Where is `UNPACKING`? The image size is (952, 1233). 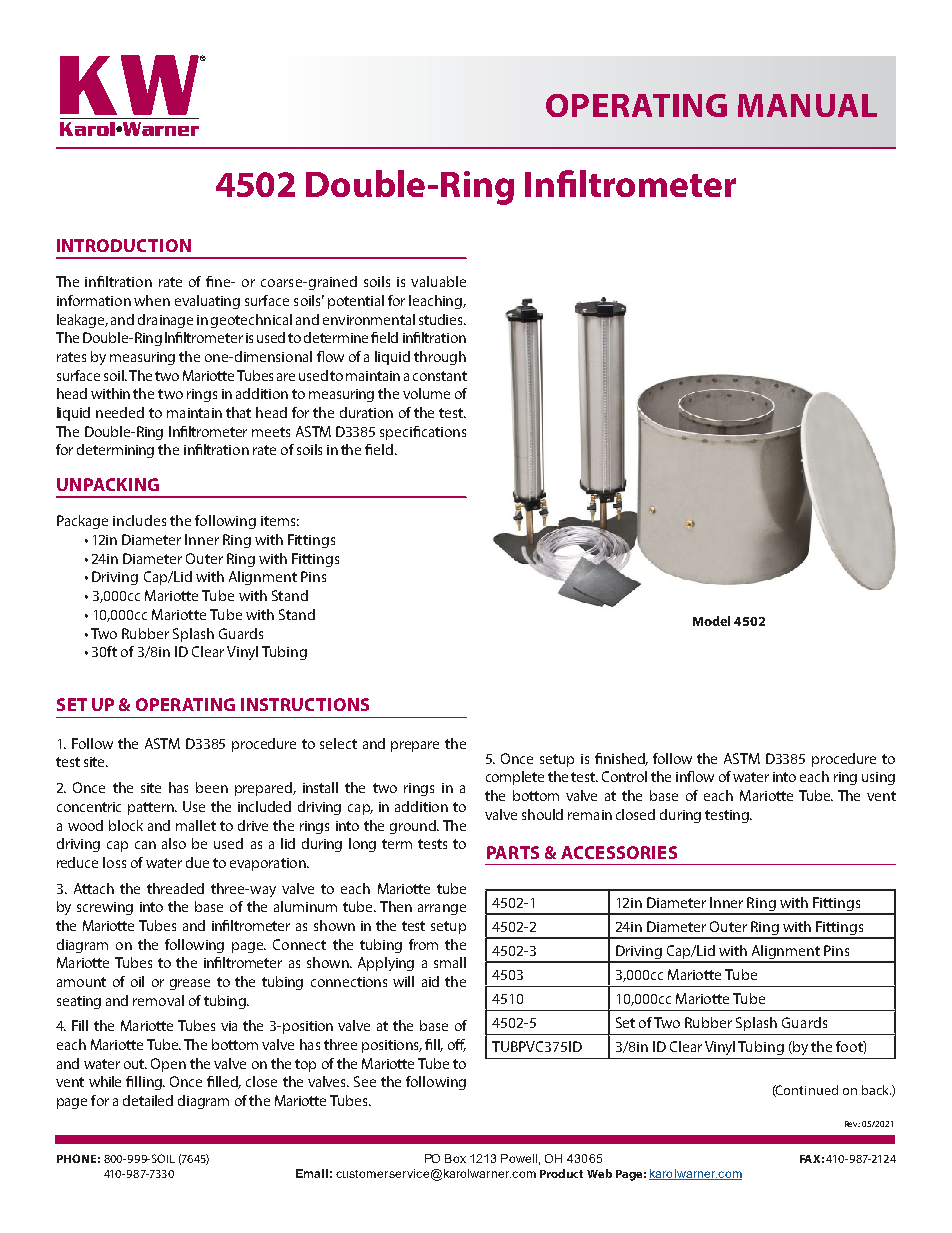
UNPACKING is located at coordinates (108, 484).
